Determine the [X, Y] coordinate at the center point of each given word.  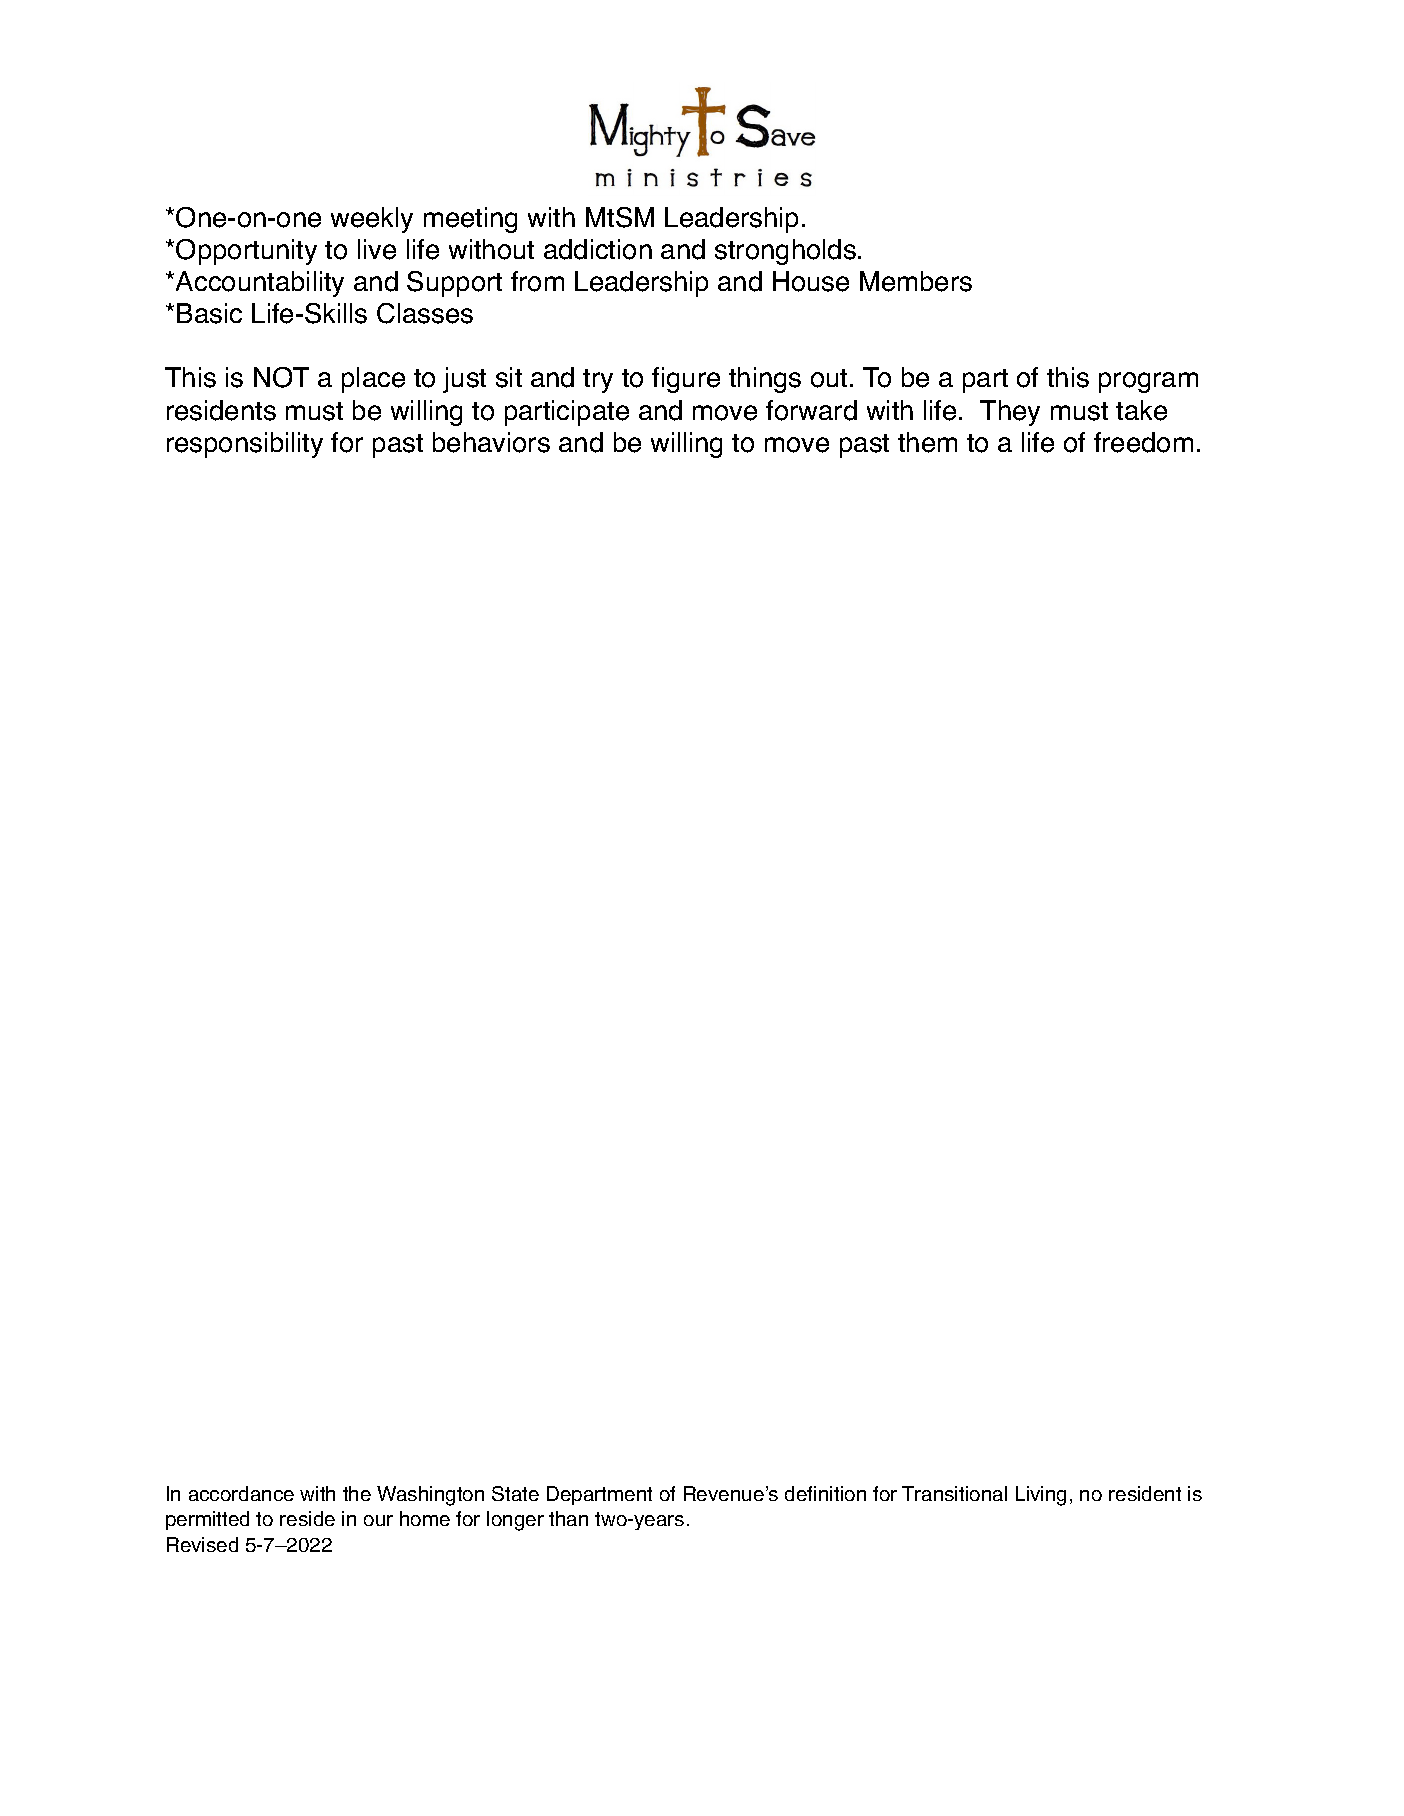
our [378, 1520]
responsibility [245, 445]
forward [811, 410]
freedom [1143, 442]
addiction [598, 249]
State [515, 1493]
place [373, 380]
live [377, 249]
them [927, 442]
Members [916, 281]
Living [1041, 1496]
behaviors [491, 442]
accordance [241, 1493]
